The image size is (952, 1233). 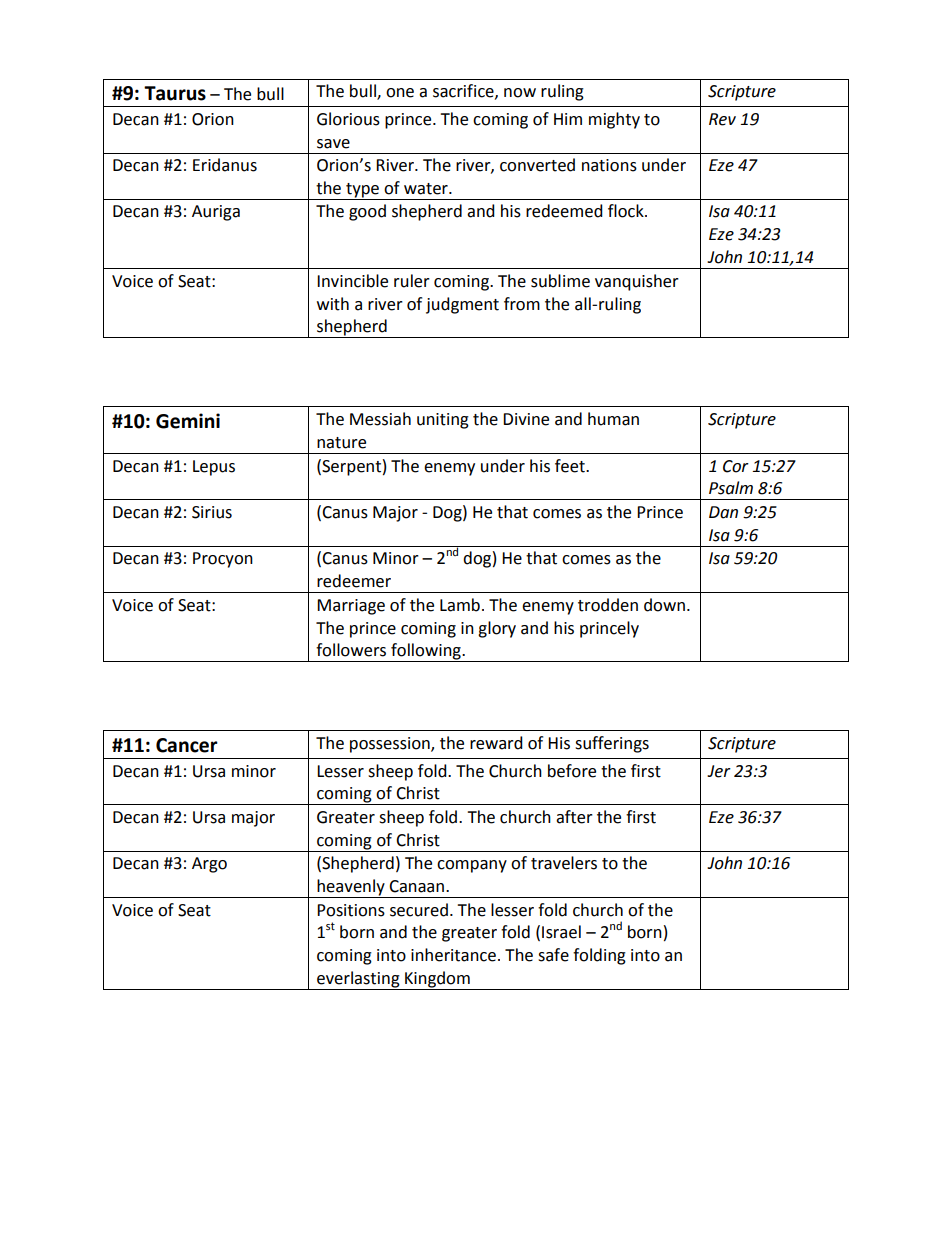 I want to click on Procyon, so click(x=223, y=560).
